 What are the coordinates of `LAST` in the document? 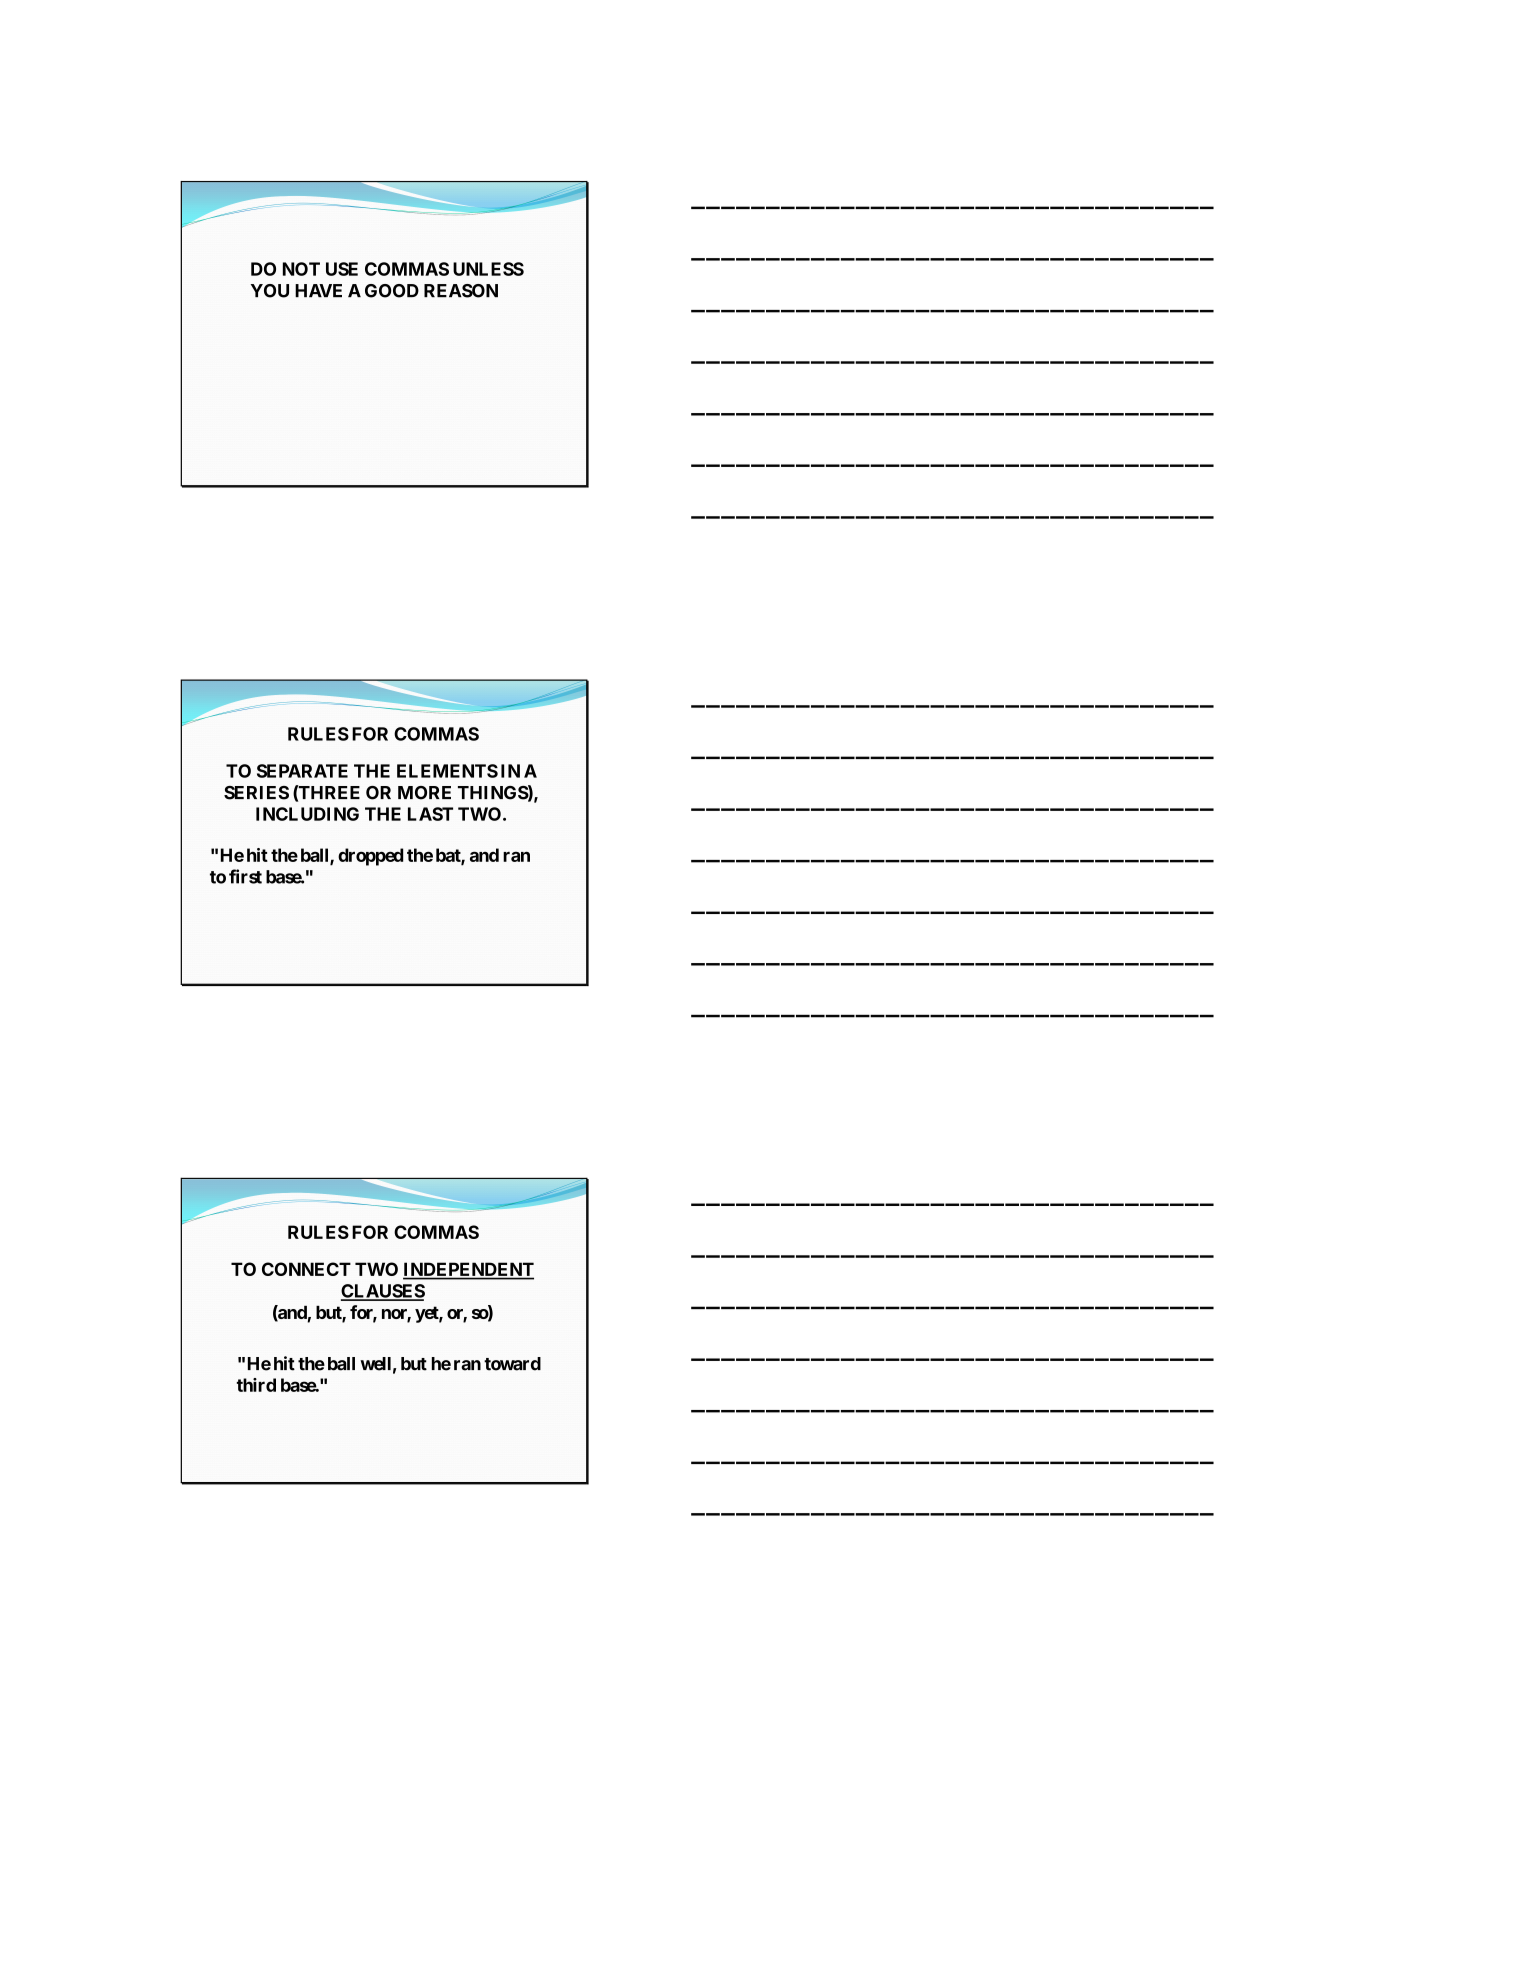 It's located at (430, 814).
